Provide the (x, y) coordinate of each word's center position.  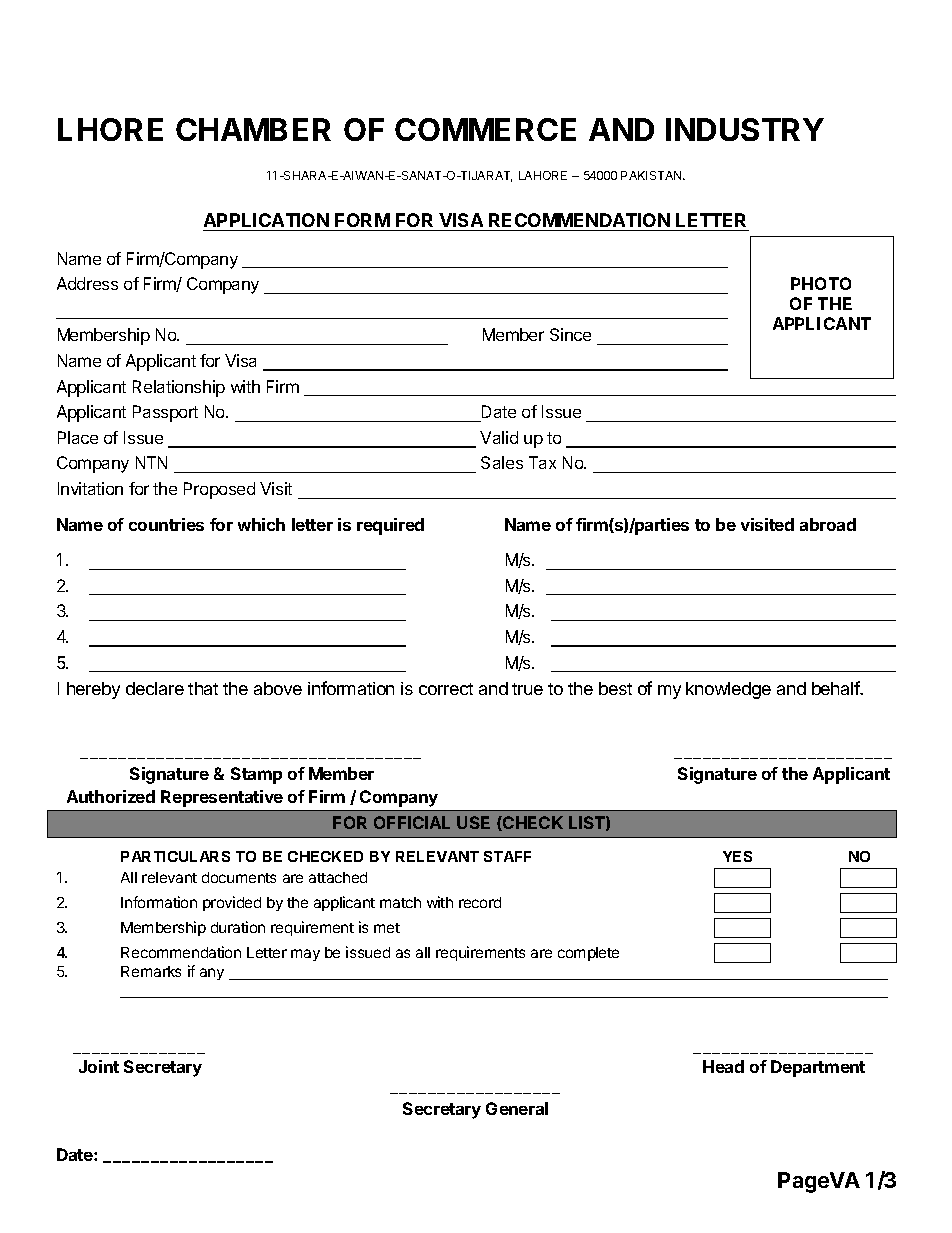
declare (155, 688)
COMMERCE (485, 129)
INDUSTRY (745, 129)
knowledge (728, 690)
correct (446, 689)
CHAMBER (253, 129)
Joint (99, 1066)
